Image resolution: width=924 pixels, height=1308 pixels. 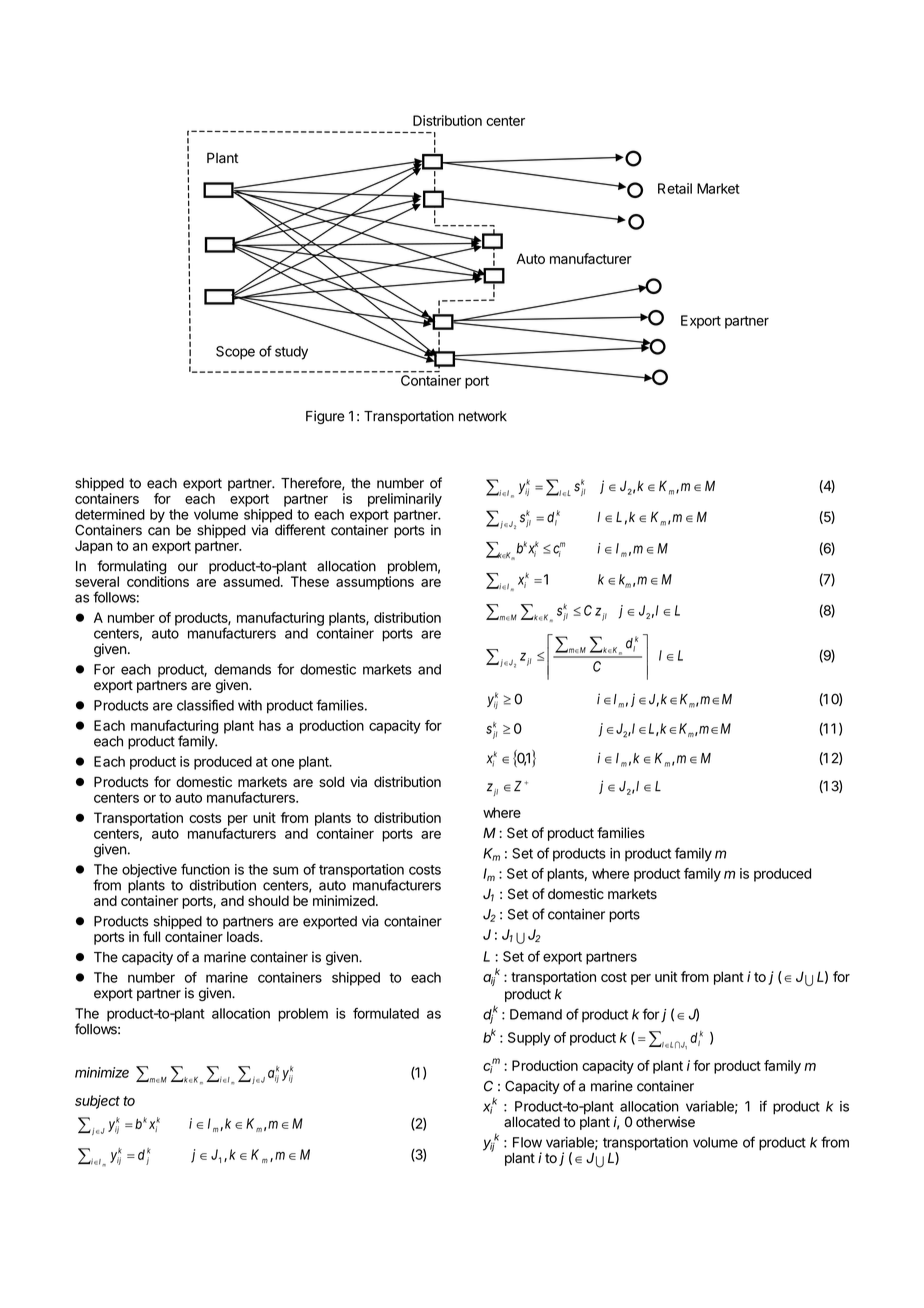 I want to click on assumptions, so click(x=375, y=583).
